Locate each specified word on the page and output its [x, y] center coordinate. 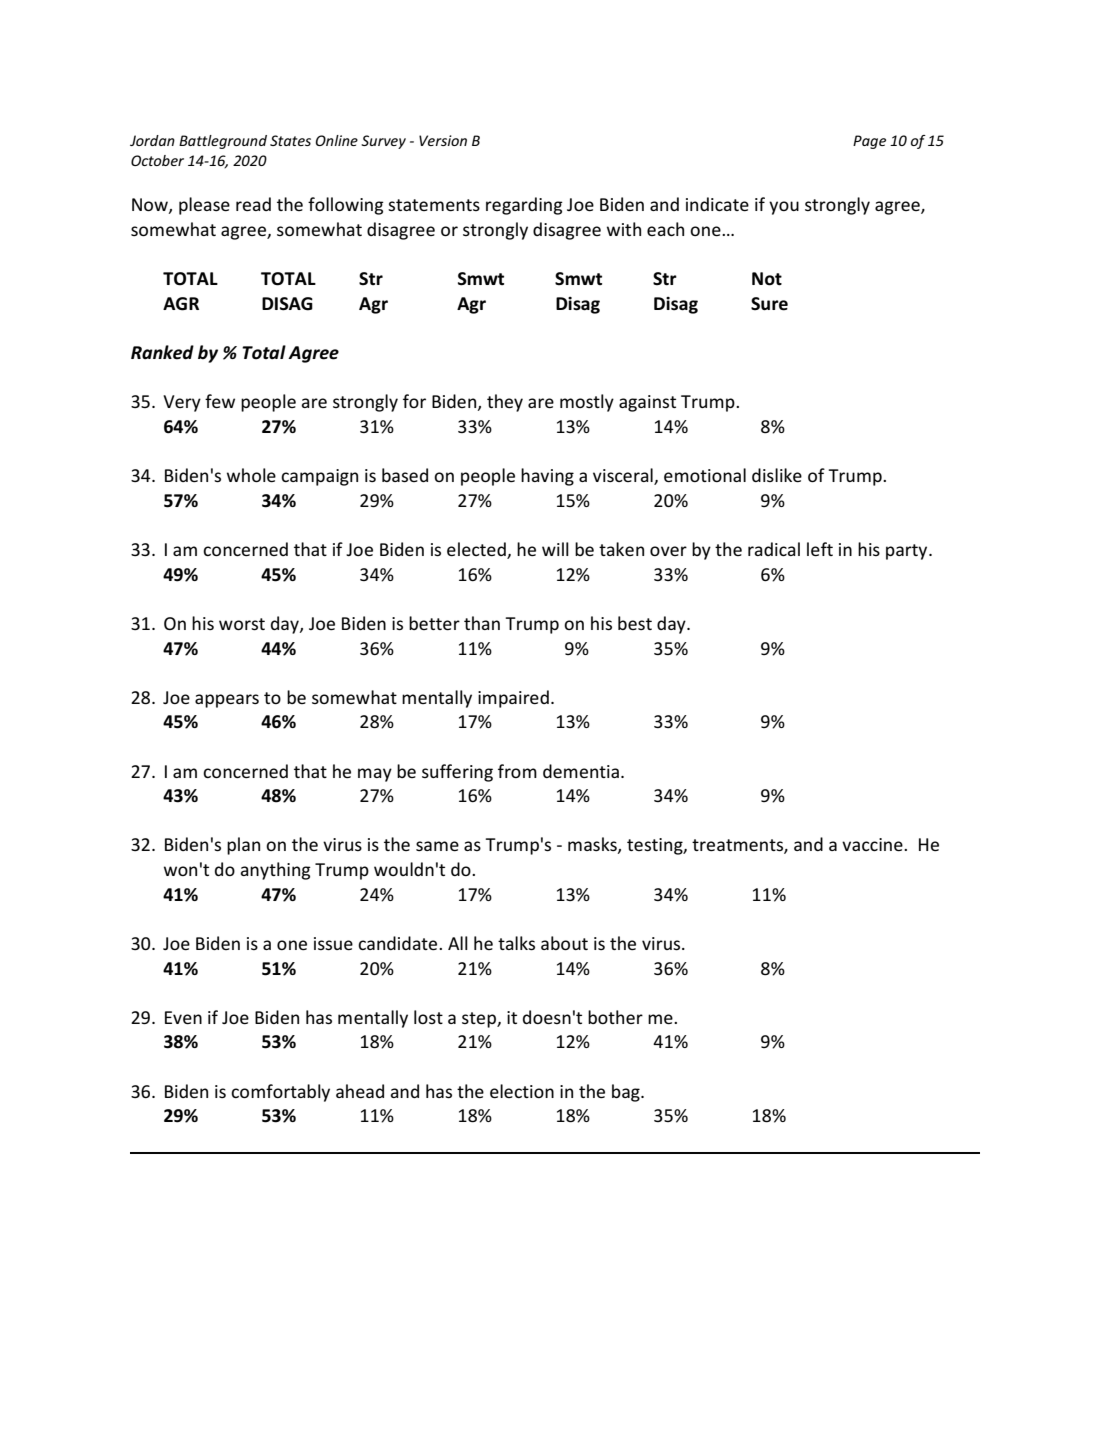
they [505, 403]
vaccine [873, 844]
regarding [524, 206]
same [437, 846]
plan [243, 846]
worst [242, 624]
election [522, 1091]
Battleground [223, 142]
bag [627, 1093]
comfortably [280, 1093]
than [482, 623]
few [220, 401]
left [820, 549]
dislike [777, 475]
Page [869, 142]
